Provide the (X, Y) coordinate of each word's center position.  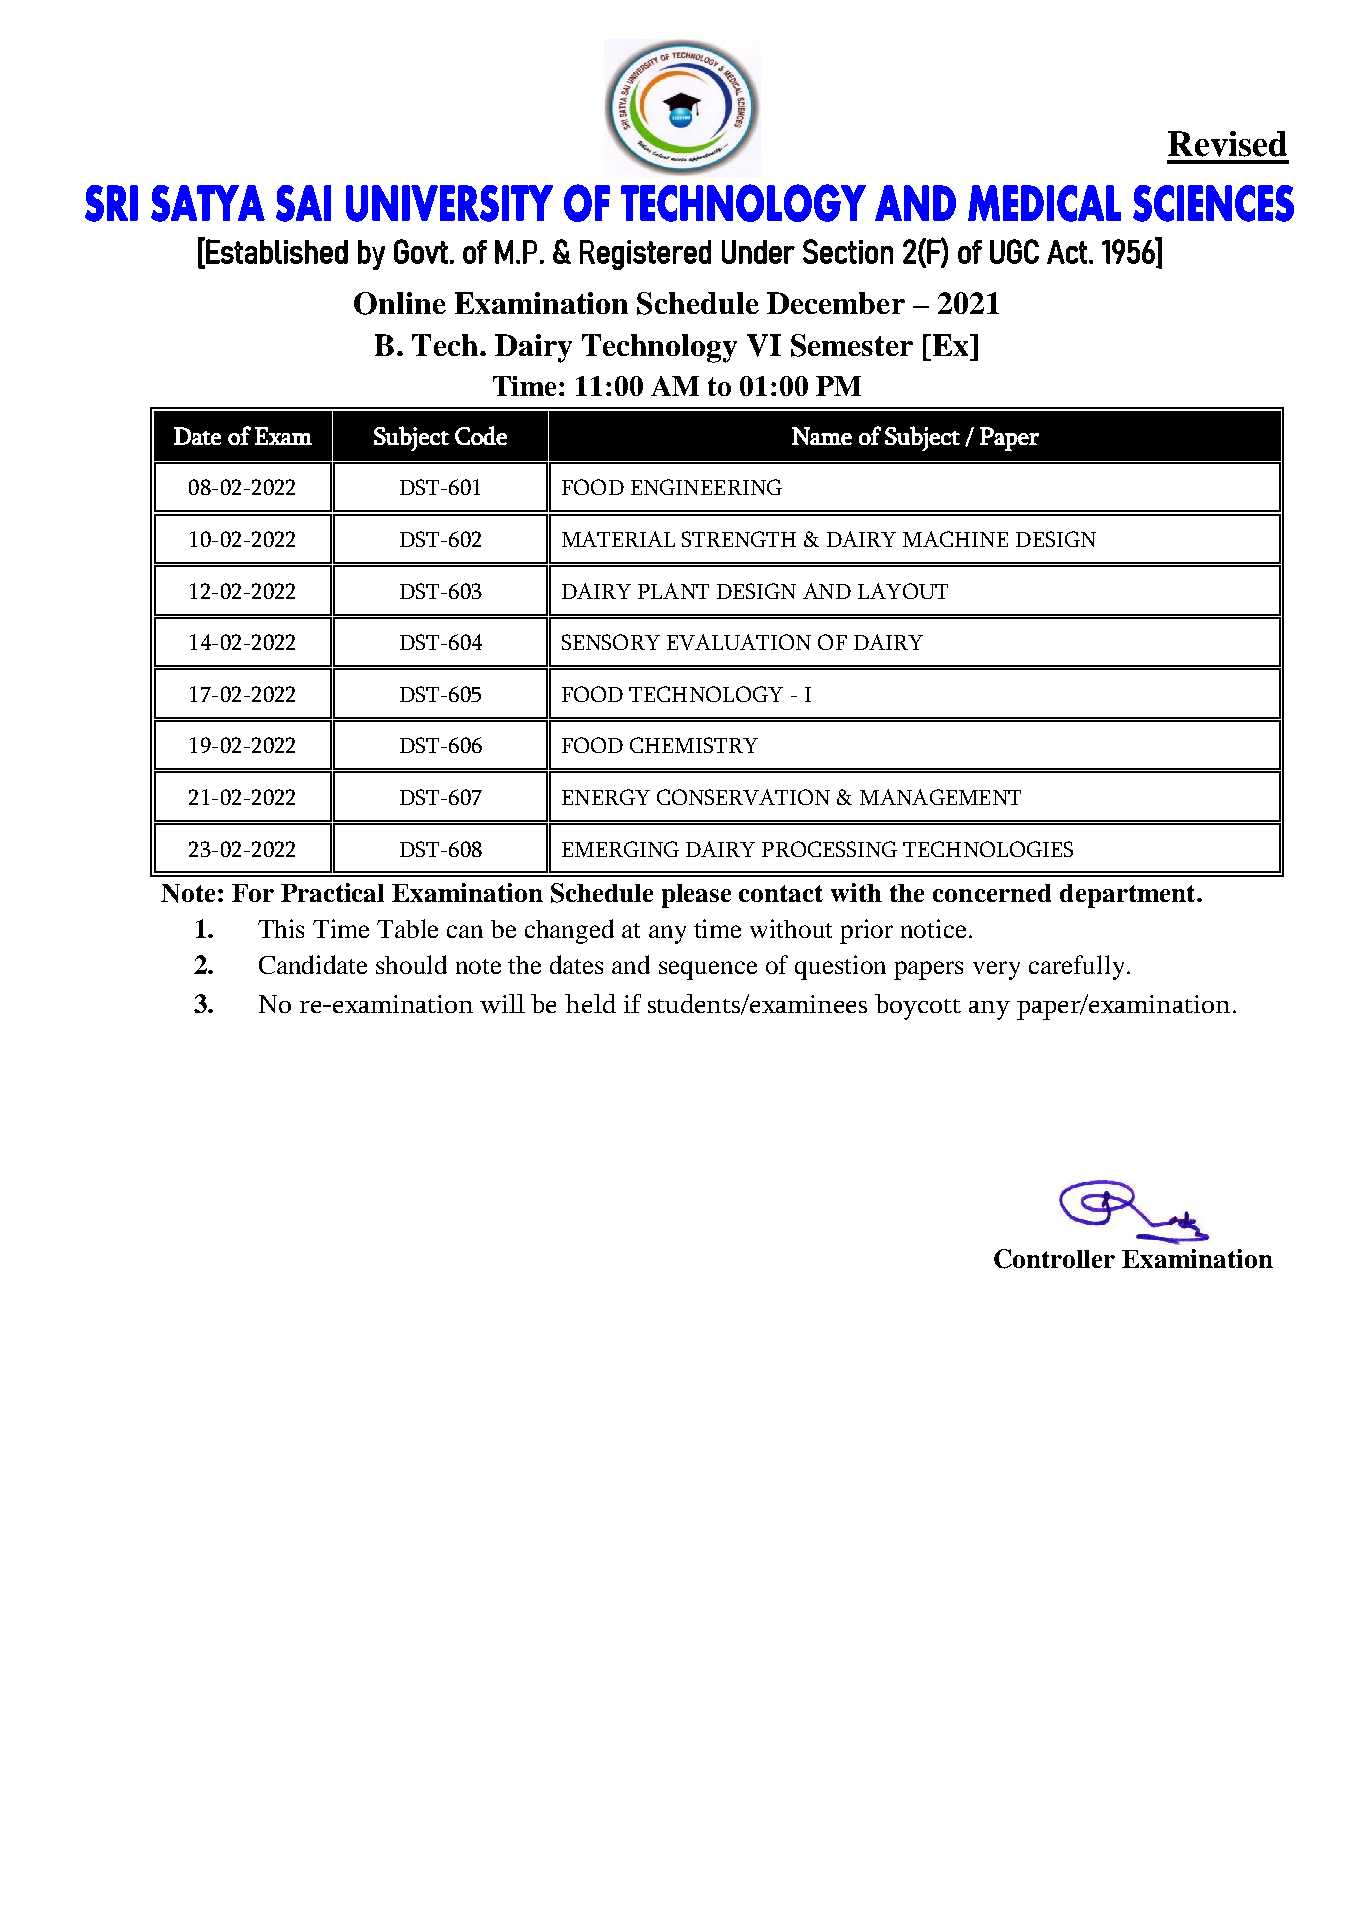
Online (400, 303)
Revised (1227, 144)
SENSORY (611, 642)
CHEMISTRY (694, 745)
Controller (1054, 1259)
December (836, 303)
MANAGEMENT (940, 797)
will (502, 1003)
